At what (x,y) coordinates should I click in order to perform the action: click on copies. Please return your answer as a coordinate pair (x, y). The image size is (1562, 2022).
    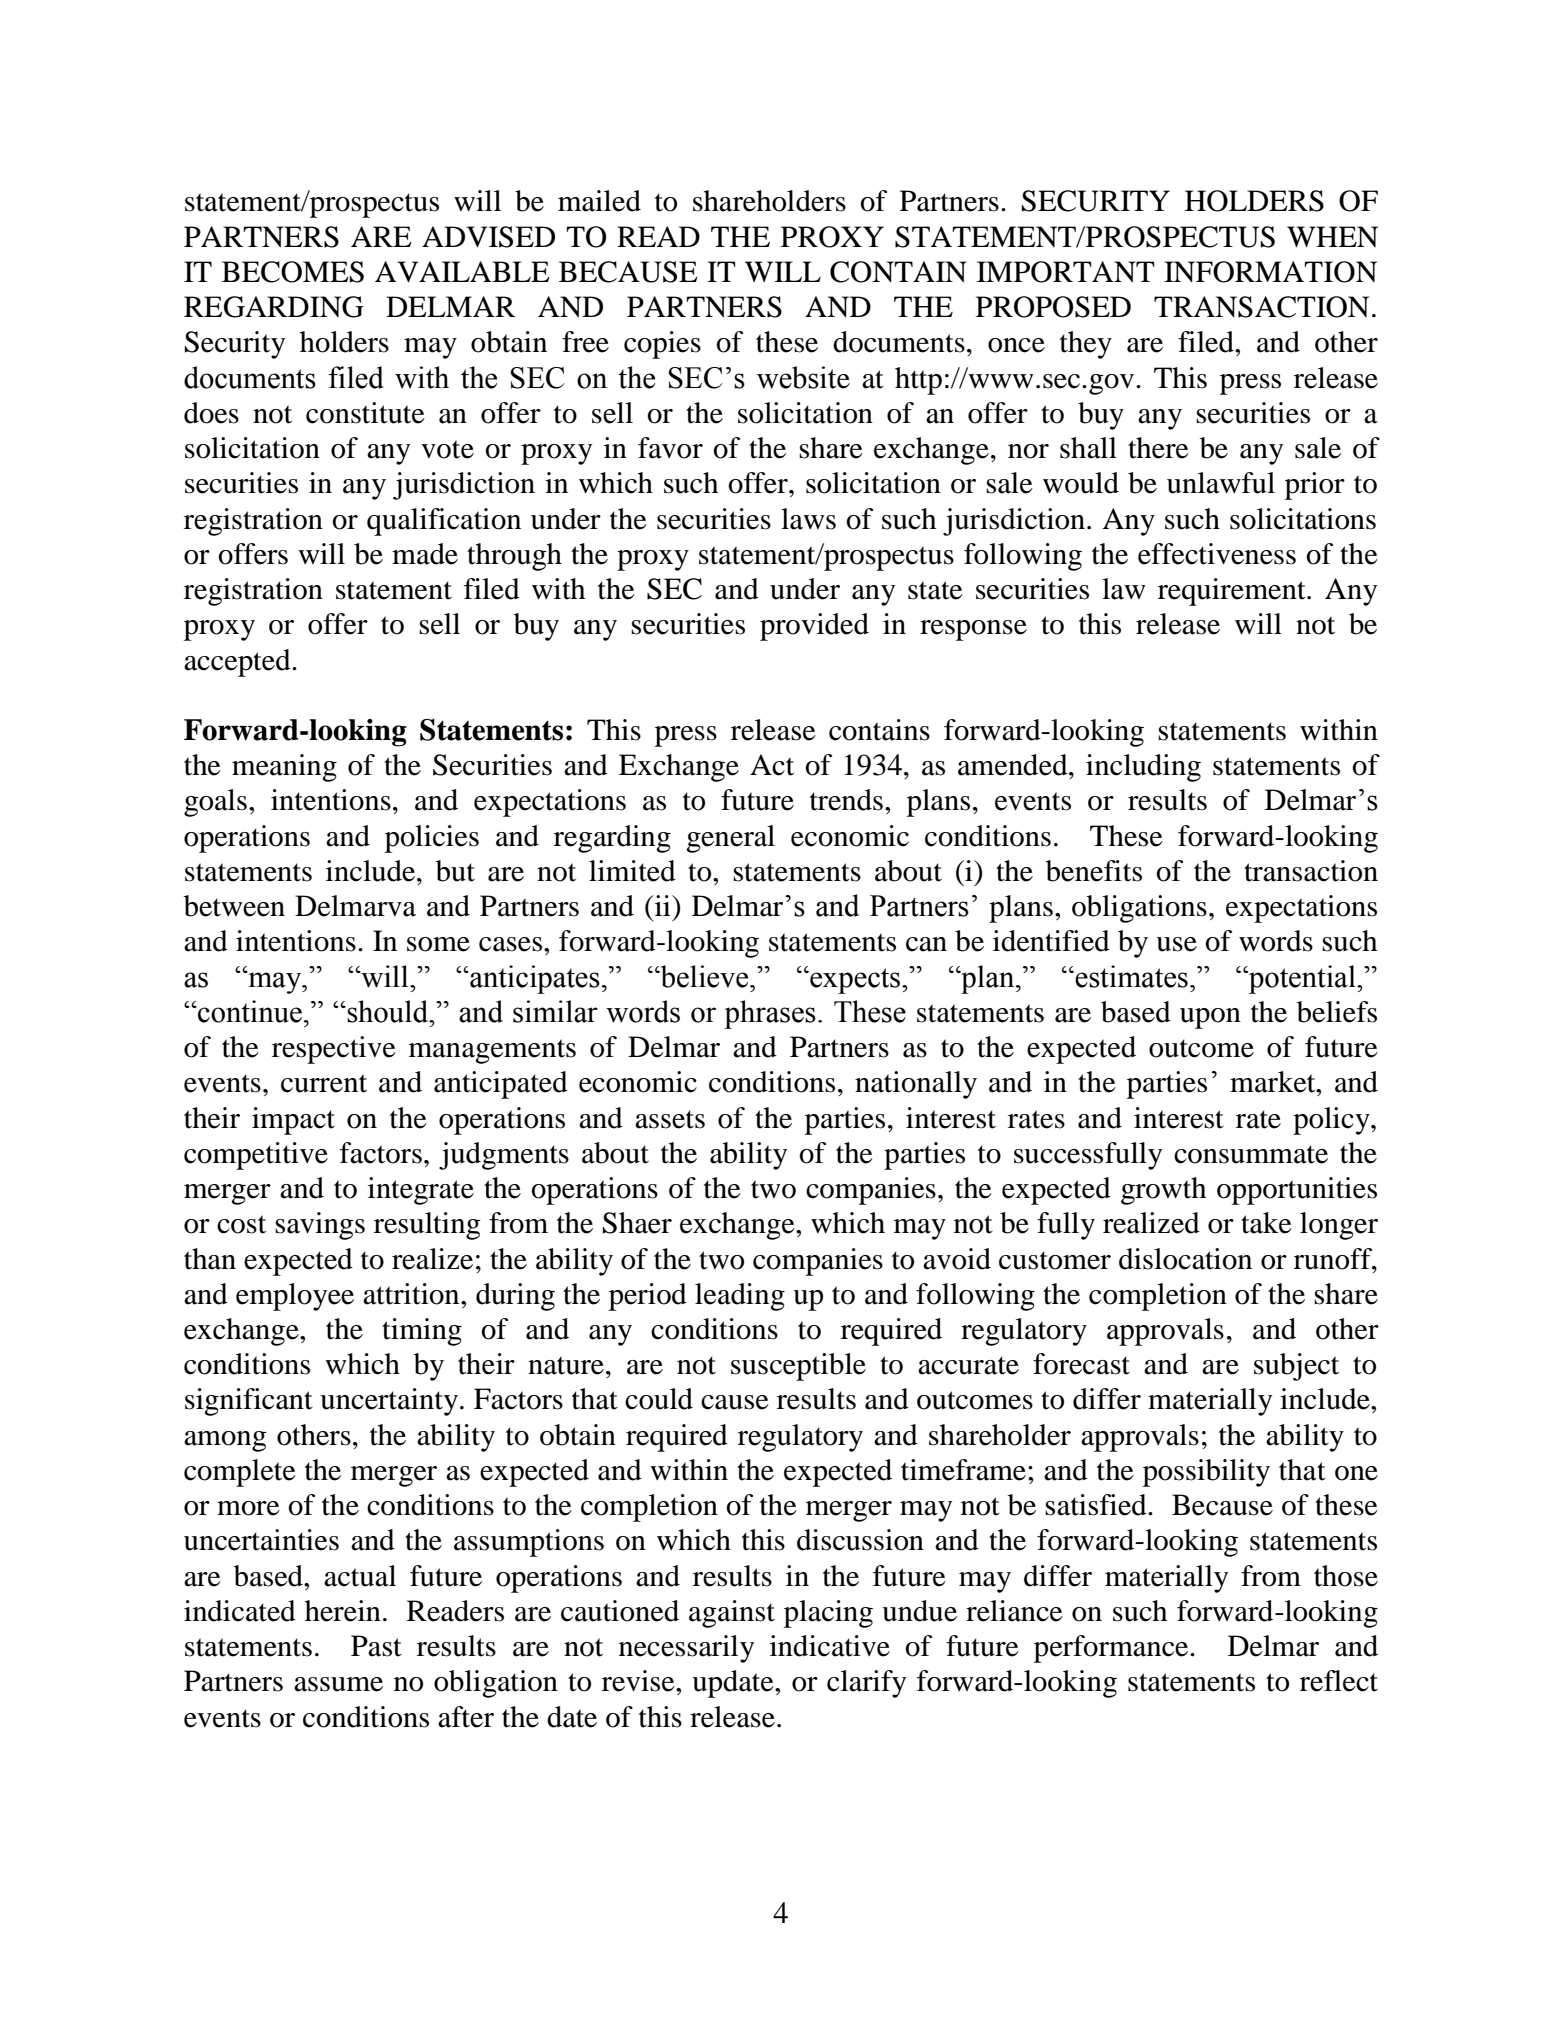
    Looking at the image, I should click on (662, 345).
